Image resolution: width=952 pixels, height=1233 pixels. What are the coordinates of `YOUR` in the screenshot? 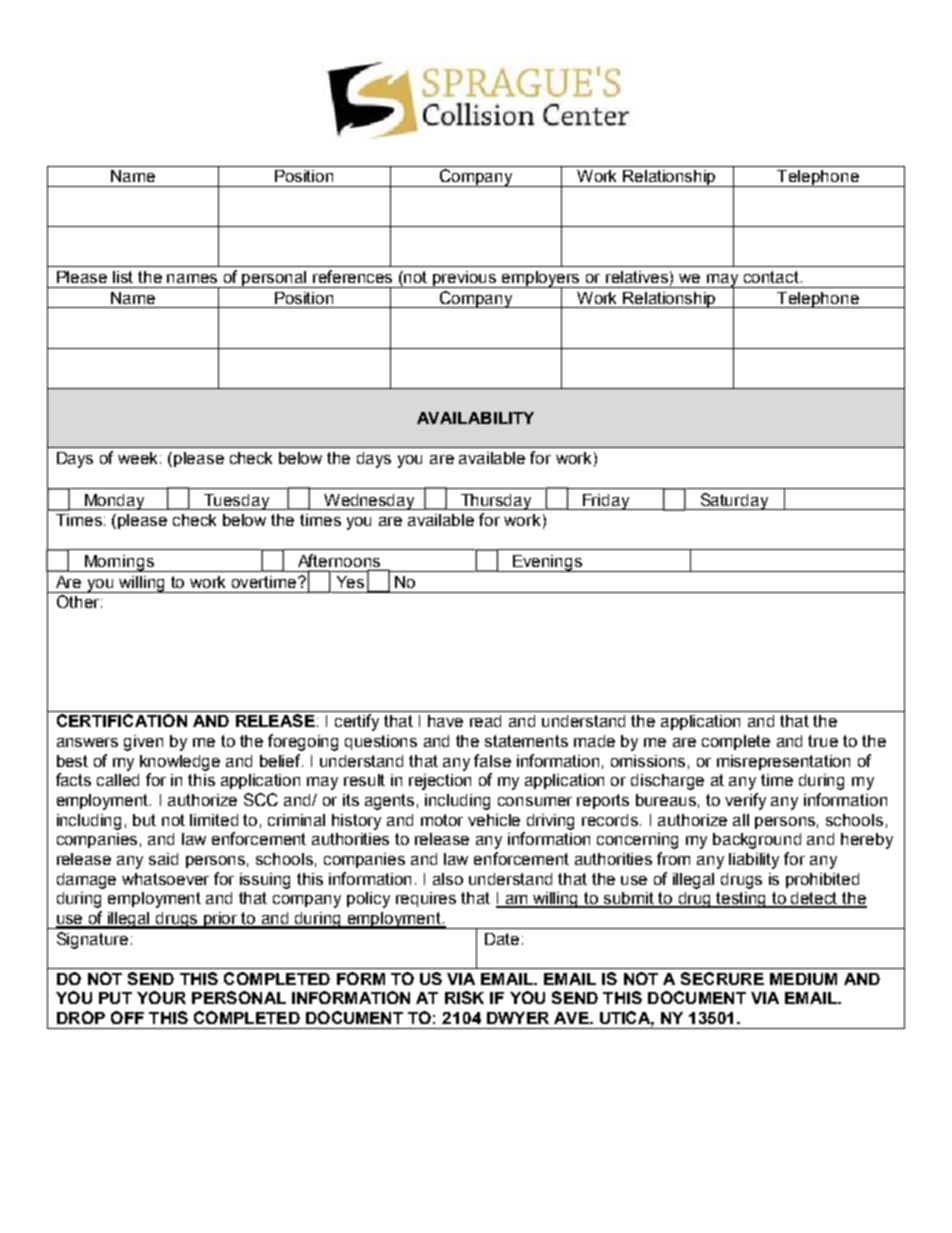 It's located at (161, 997).
